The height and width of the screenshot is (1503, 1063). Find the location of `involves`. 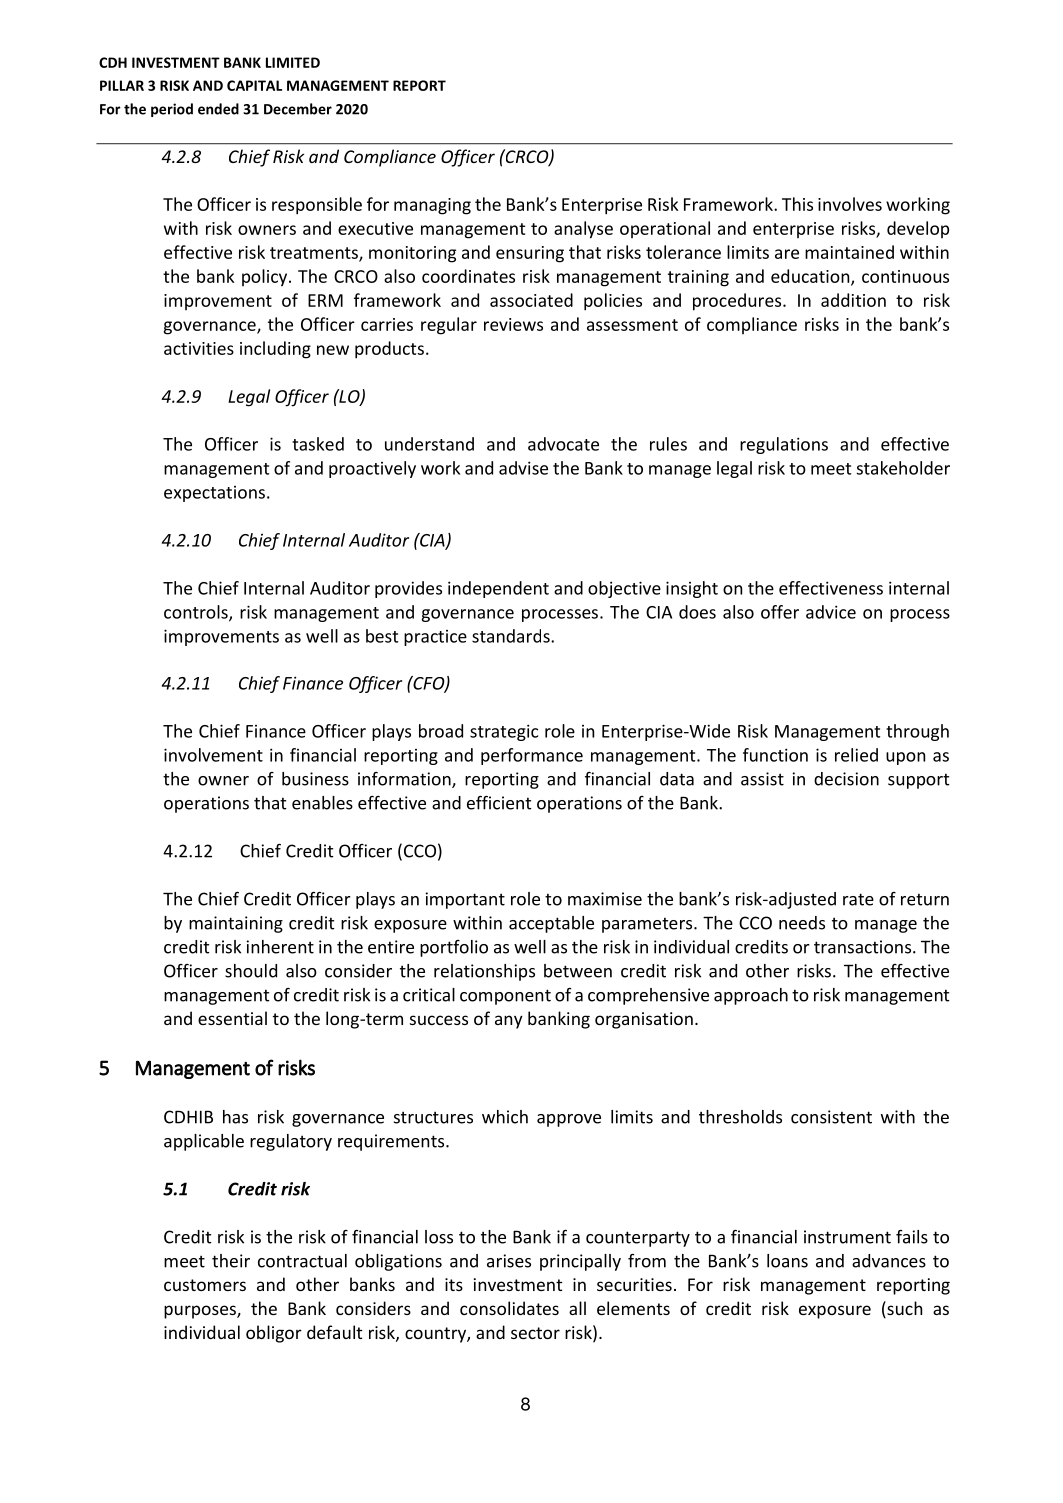

involves is located at coordinates (850, 204).
